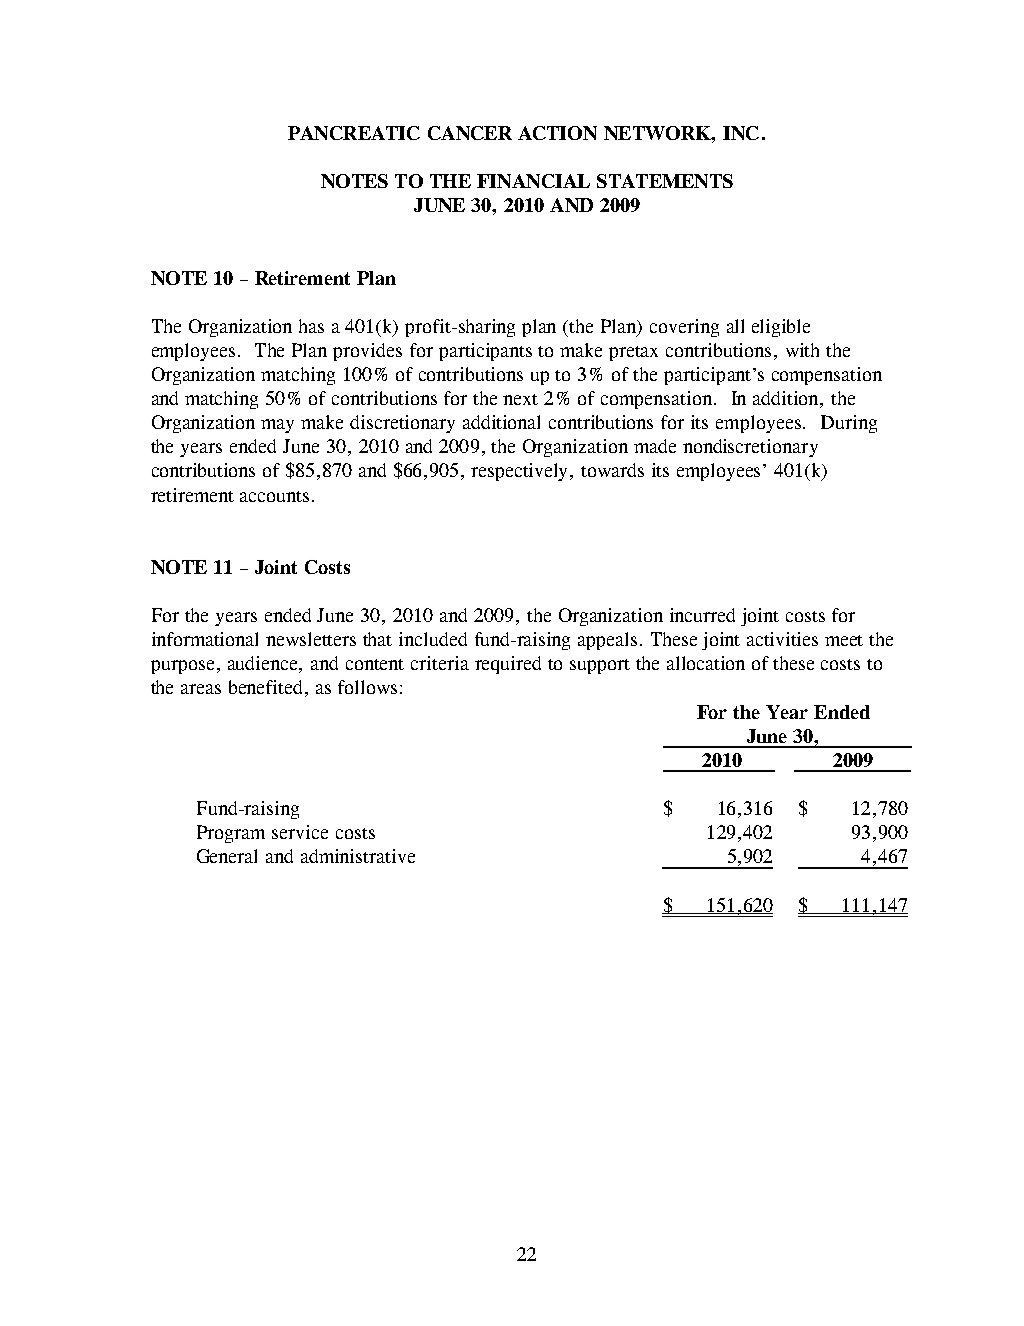 The width and height of the screenshot is (1024, 1326). What do you see at coordinates (533, 181) in the screenshot?
I see `FINANCIAL` at bounding box center [533, 181].
